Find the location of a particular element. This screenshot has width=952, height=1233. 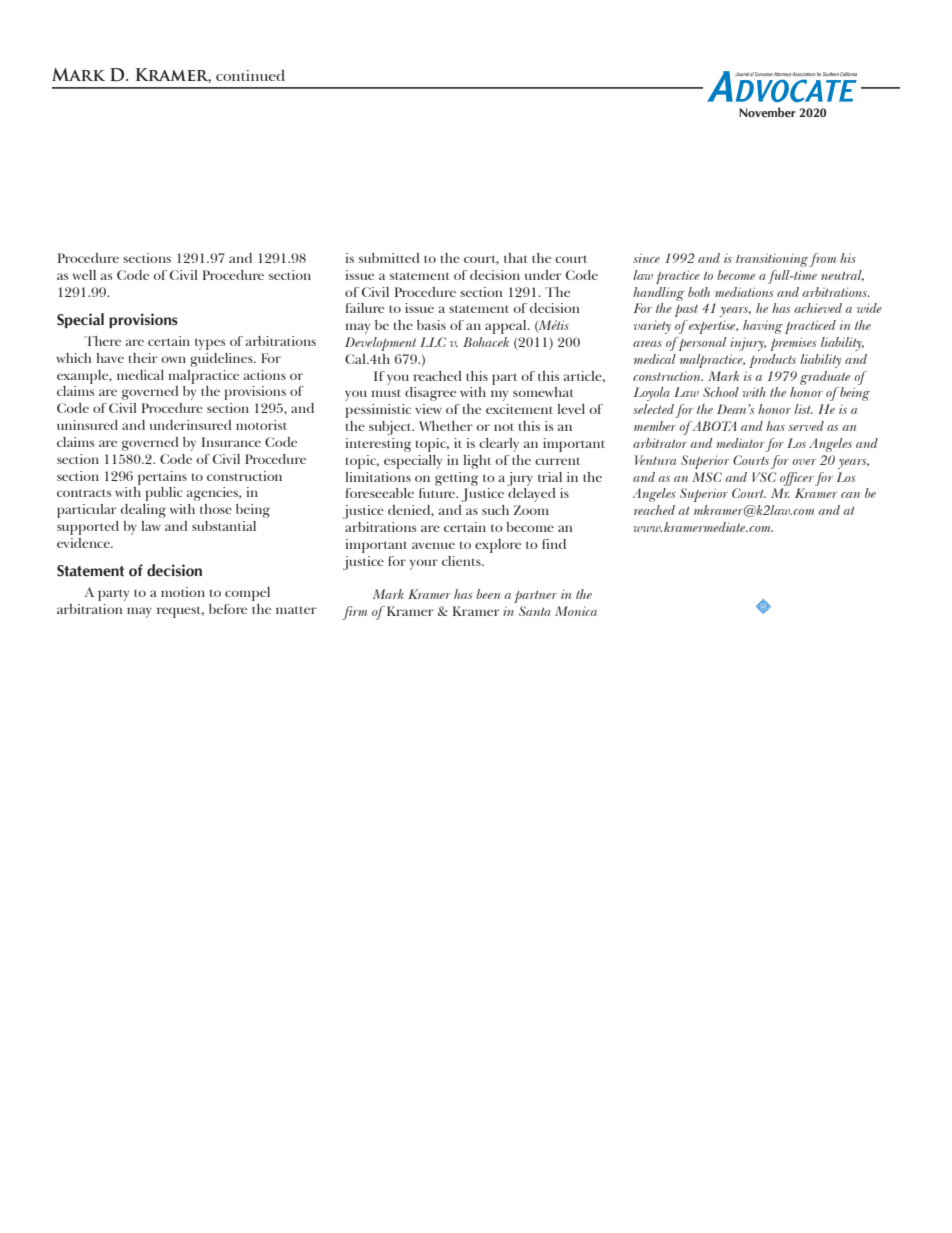

transitioning is located at coordinates (772, 260).
